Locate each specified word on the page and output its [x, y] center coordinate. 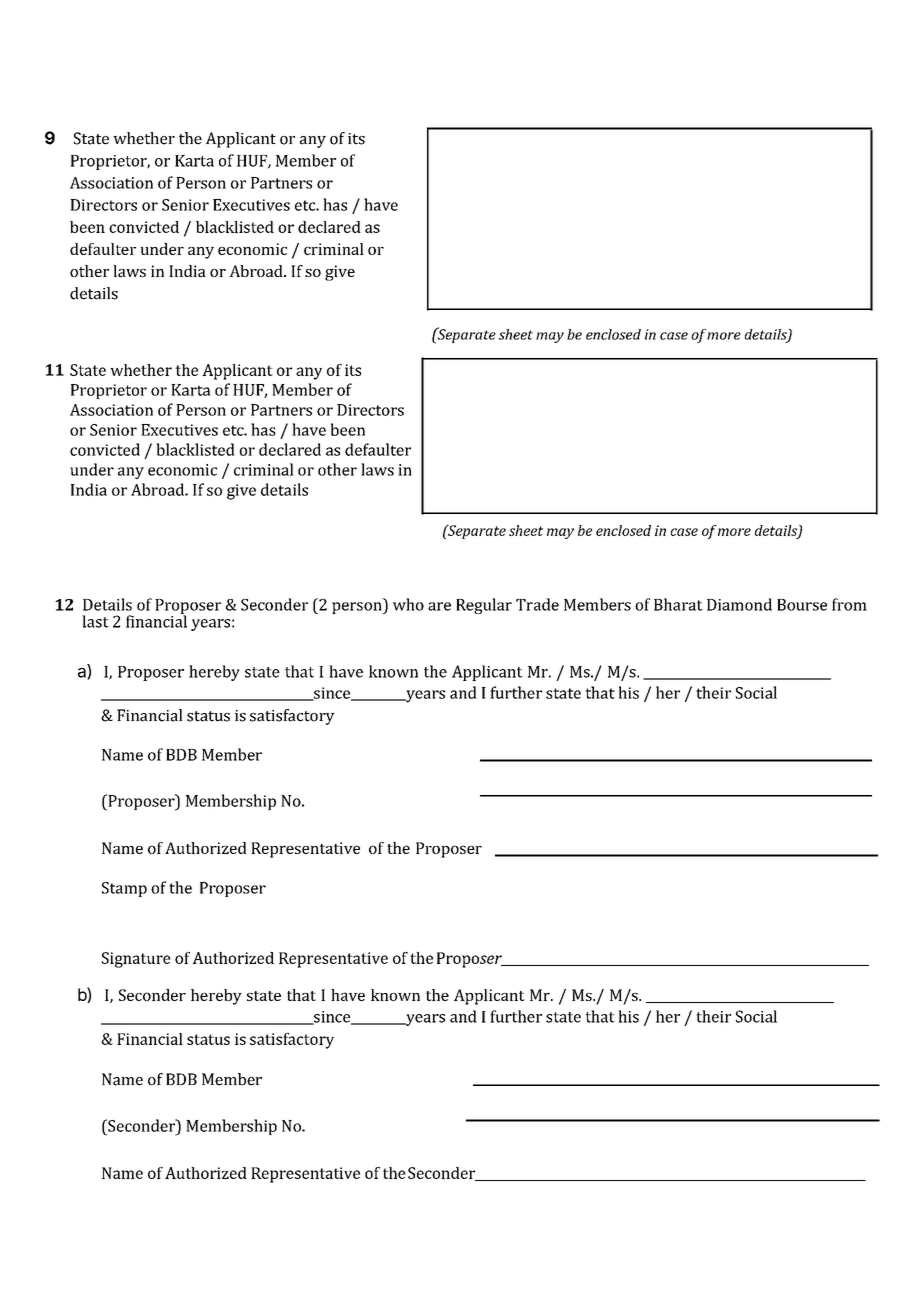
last [95, 621]
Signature [136, 960]
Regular [484, 606]
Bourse [802, 605]
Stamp [124, 889]
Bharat [678, 604]
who [408, 604]
